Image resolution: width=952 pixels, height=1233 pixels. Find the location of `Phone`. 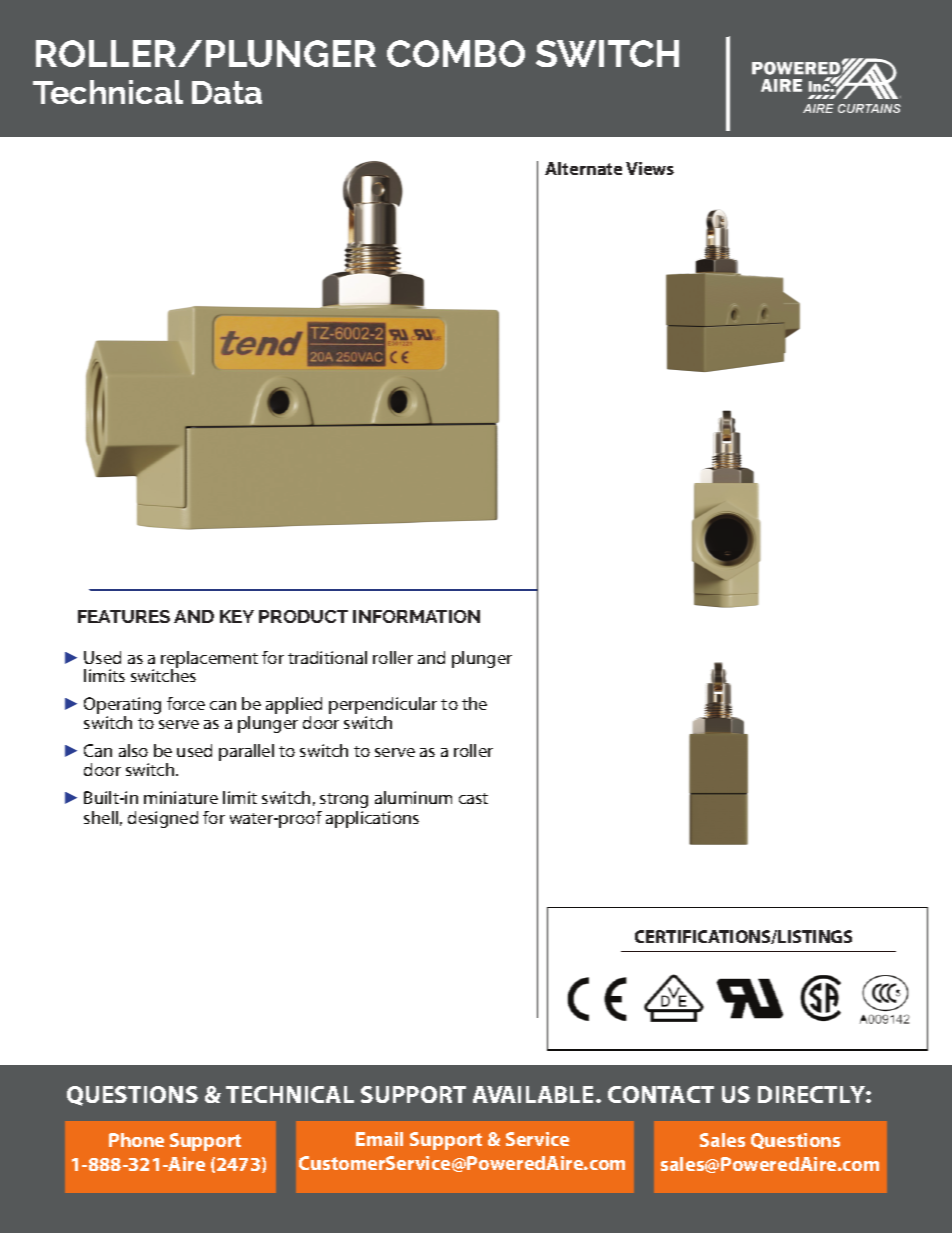

Phone is located at coordinates (136, 1140).
